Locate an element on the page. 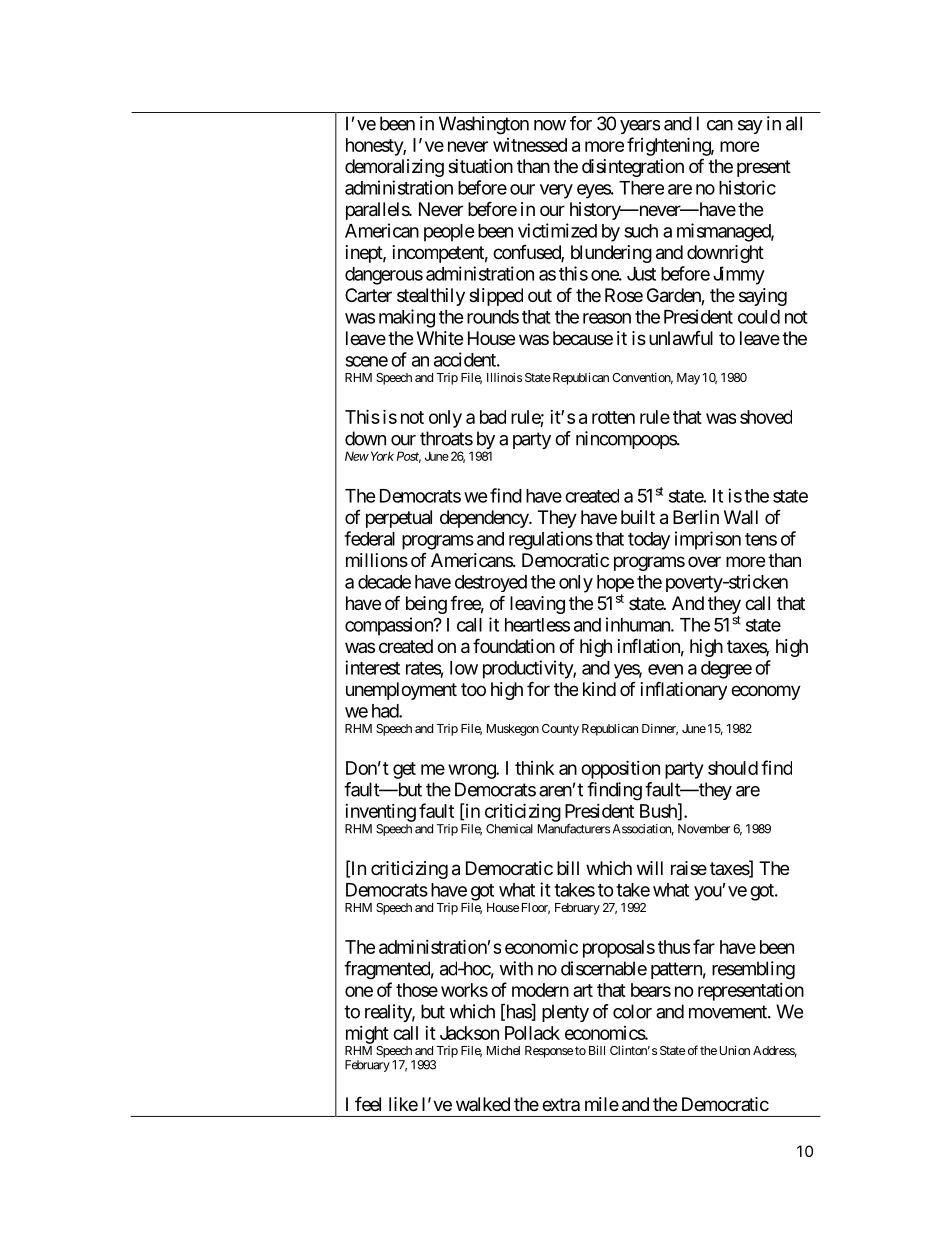 This document has width=952, height=1233. feel is located at coordinates (368, 1103).
